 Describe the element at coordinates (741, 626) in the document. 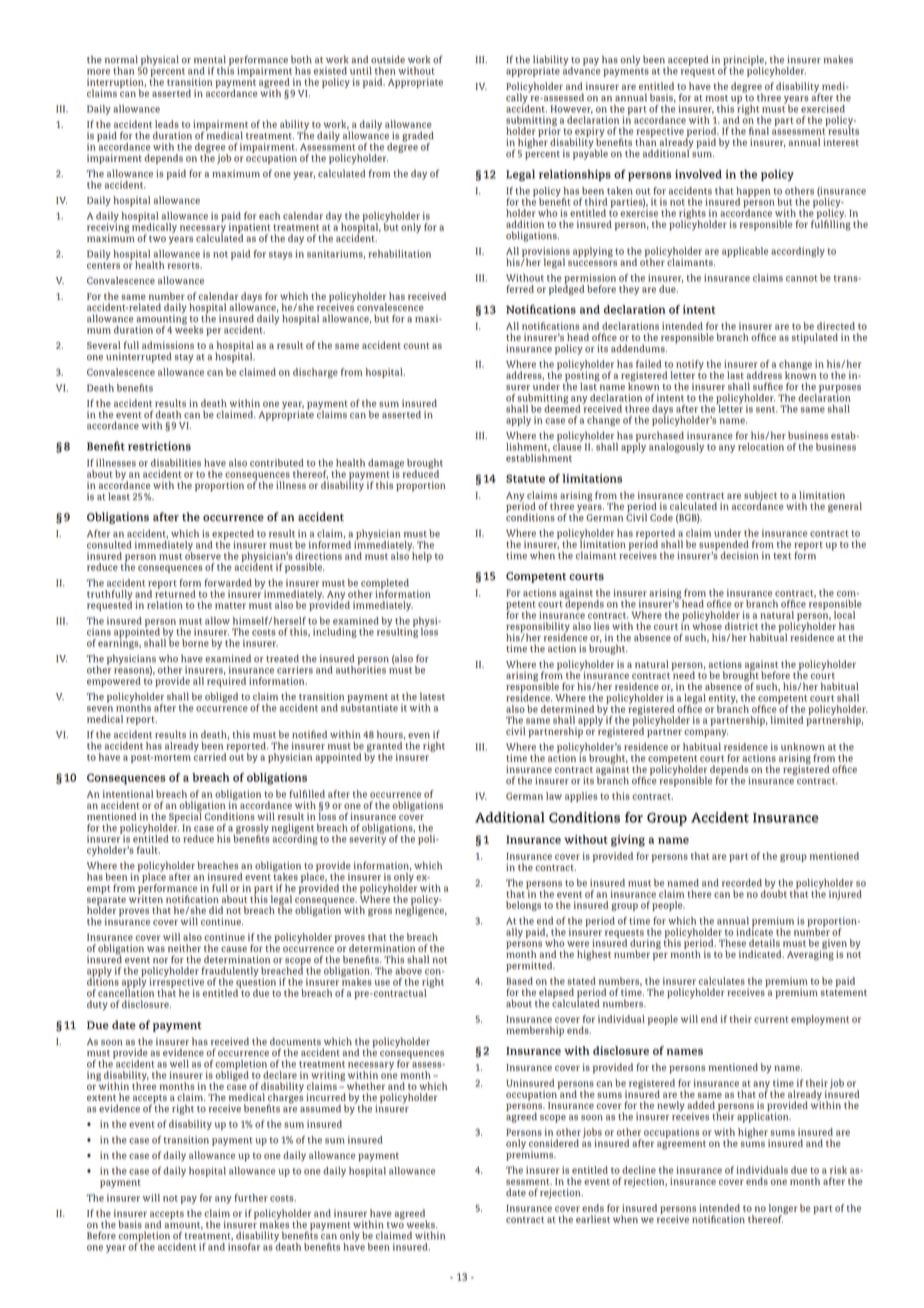

I see `district` at that location.
